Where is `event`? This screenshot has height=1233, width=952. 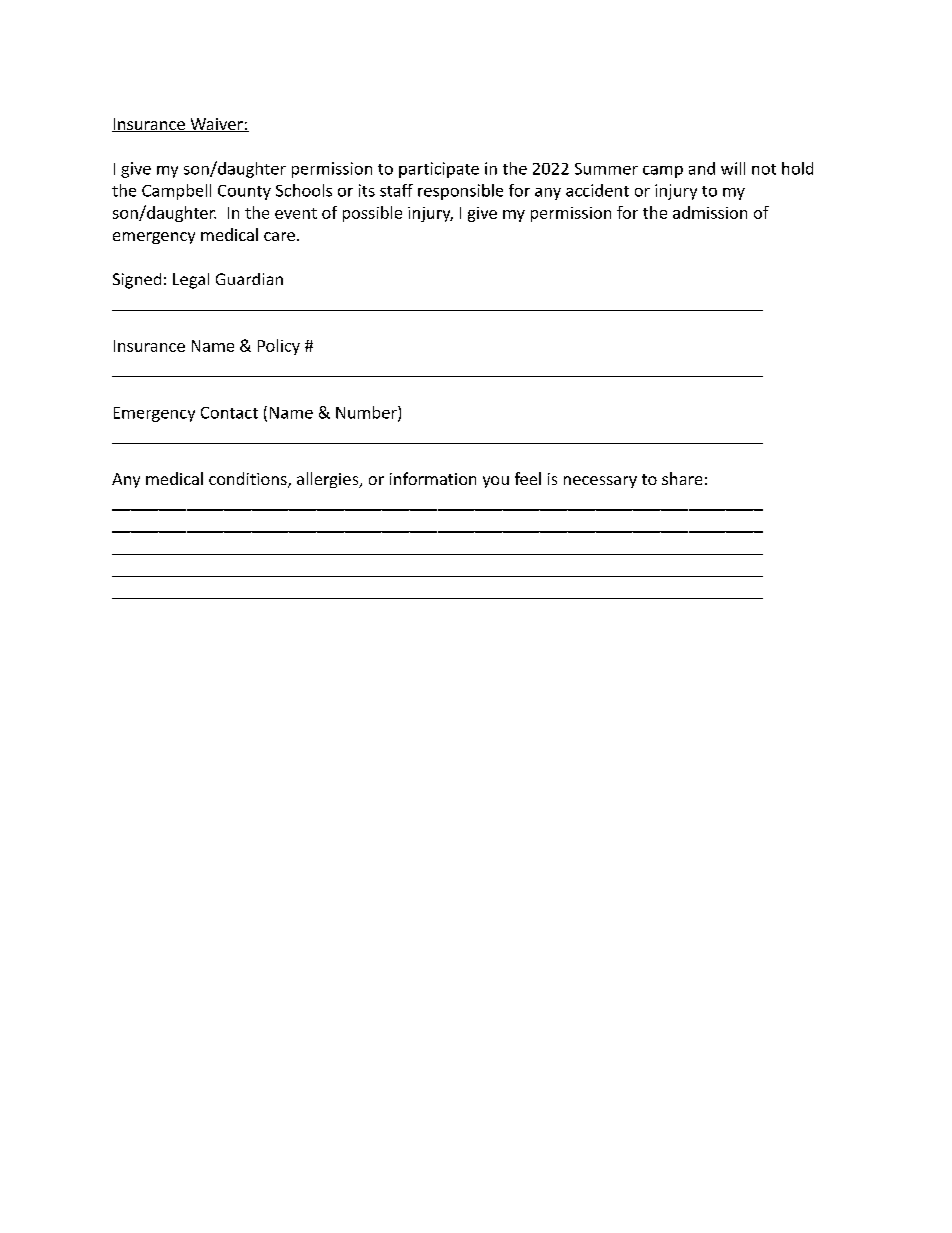
event is located at coordinates (296, 213).
